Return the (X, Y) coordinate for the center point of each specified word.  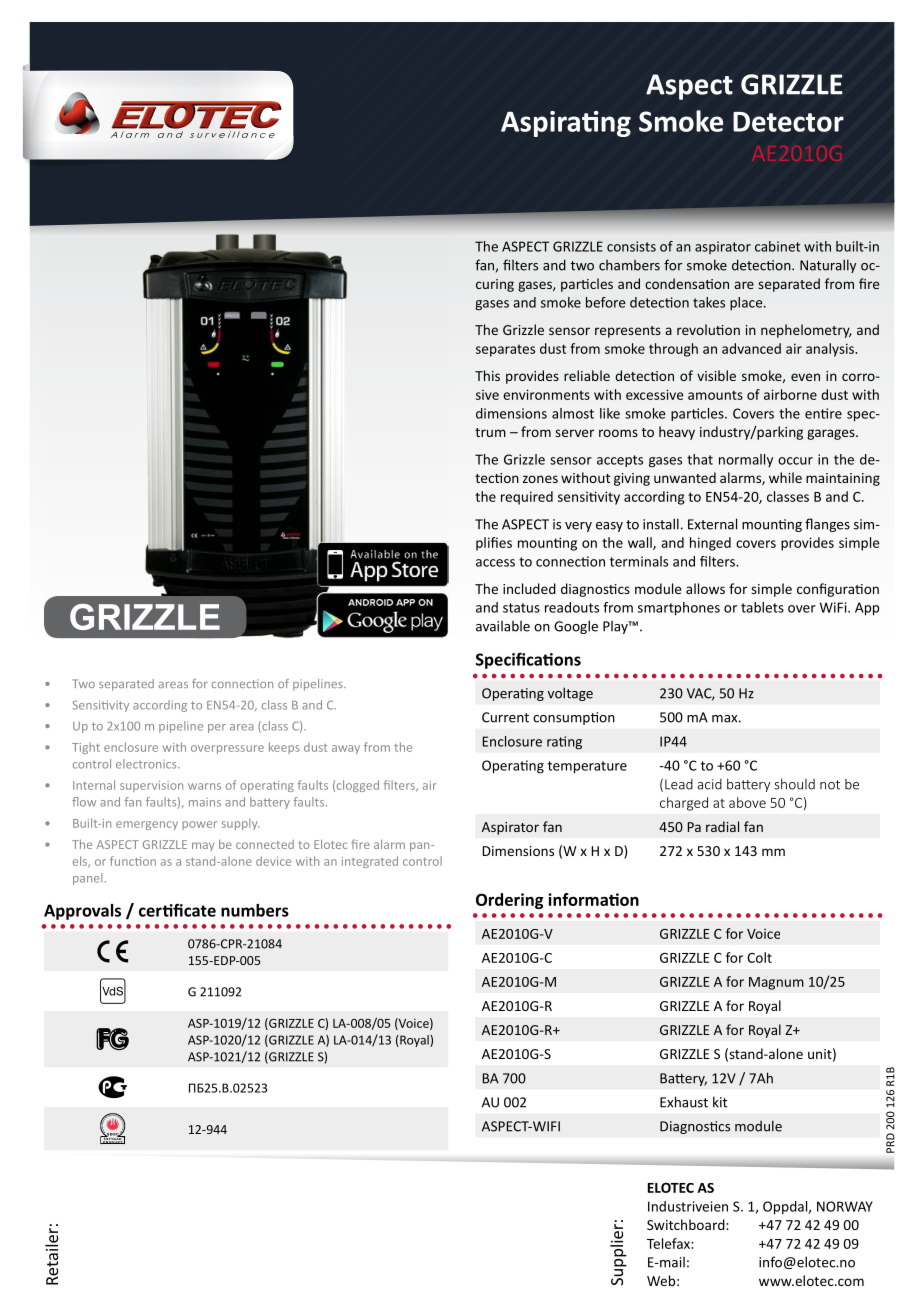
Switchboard (687, 1224)
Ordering (509, 901)
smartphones (679, 609)
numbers (255, 910)
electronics (147, 764)
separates (505, 350)
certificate (177, 910)
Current (505, 717)
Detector (788, 122)
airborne (790, 394)
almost (573, 413)
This (487, 375)
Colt (759, 957)
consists (631, 246)
